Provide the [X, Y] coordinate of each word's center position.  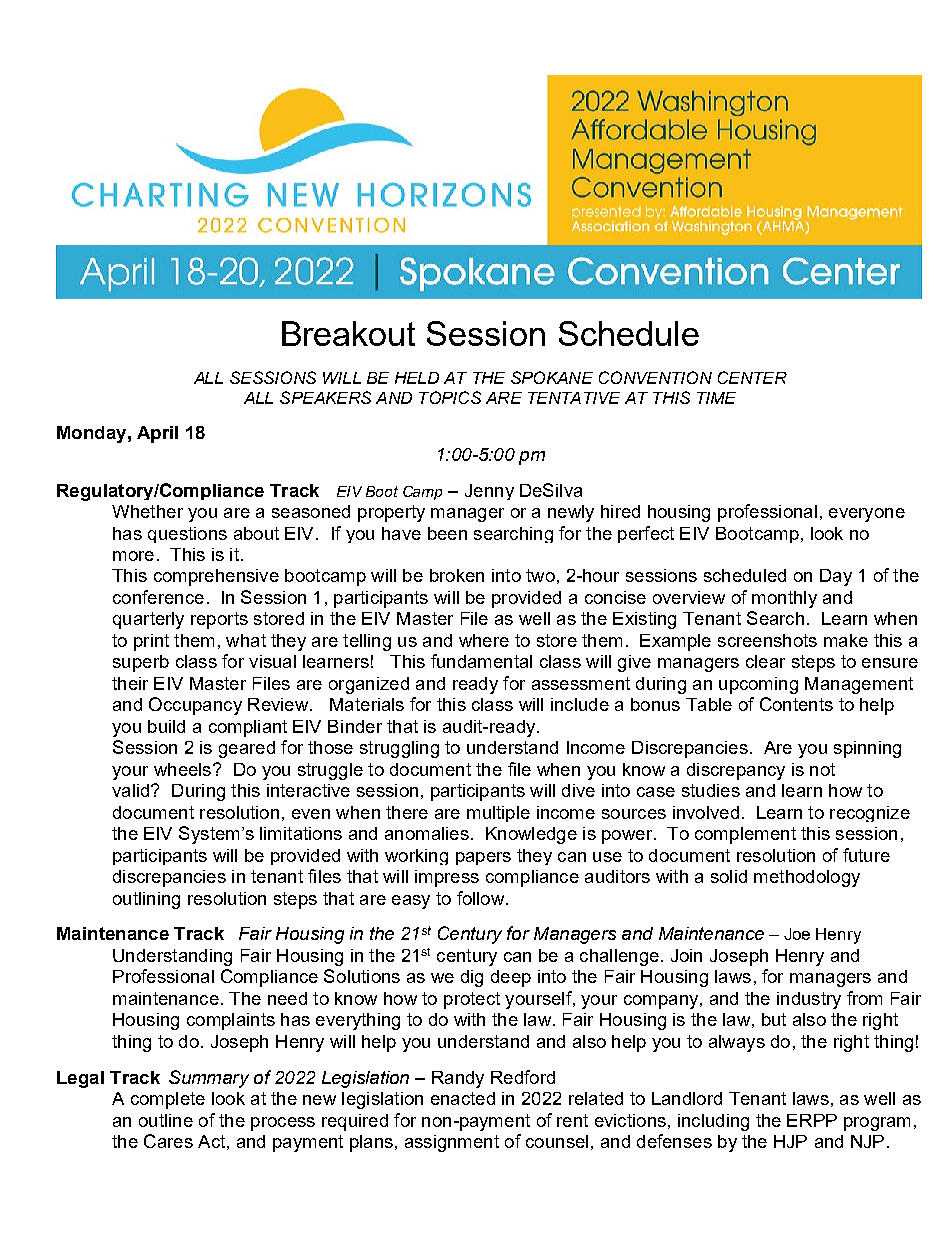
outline [166, 1120]
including [713, 1122]
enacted [463, 1098]
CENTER [752, 377]
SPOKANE [552, 377]
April [157, 434]
